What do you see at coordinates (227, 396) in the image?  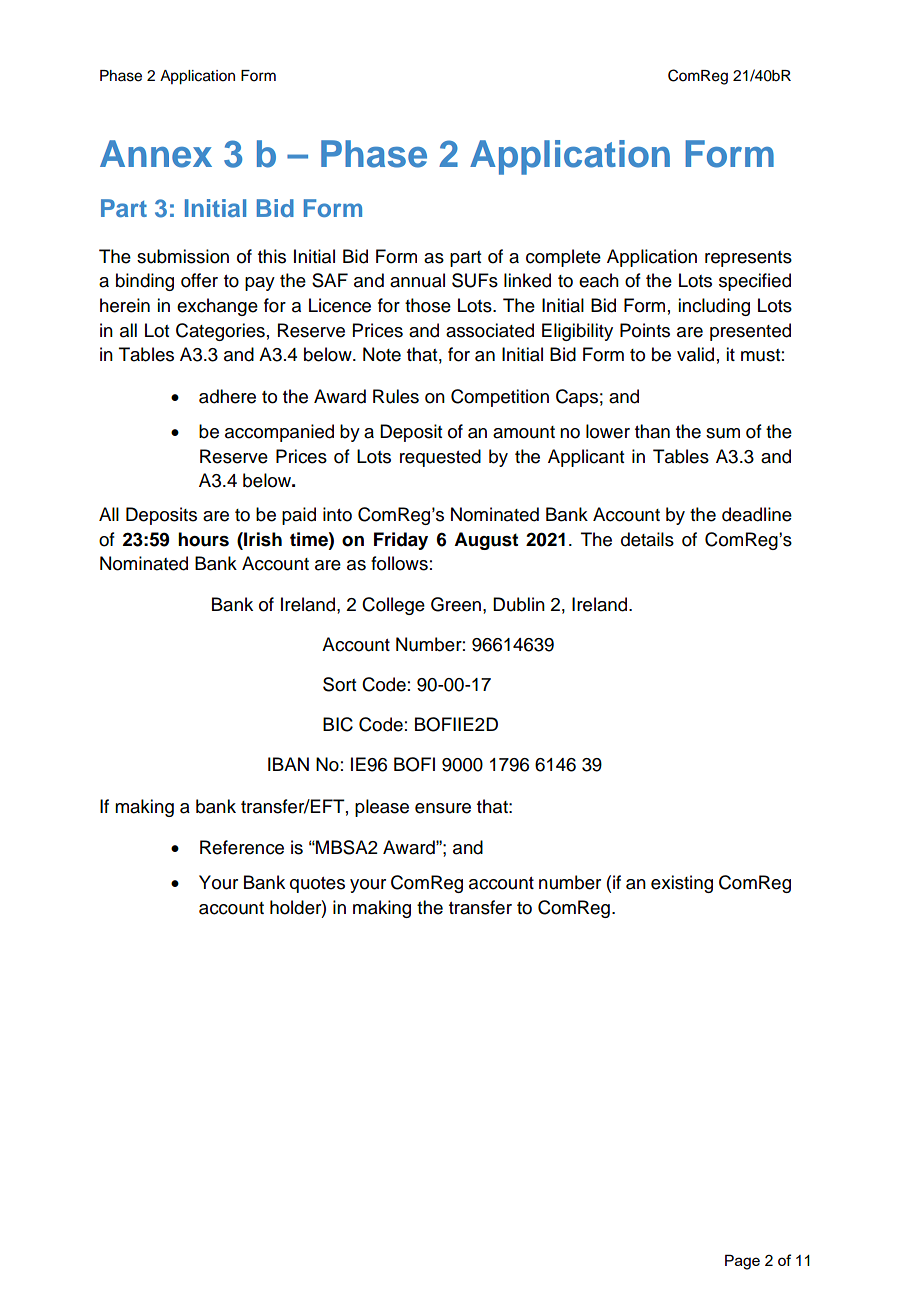 I see `adhere` at bounding box center [227, 396].
